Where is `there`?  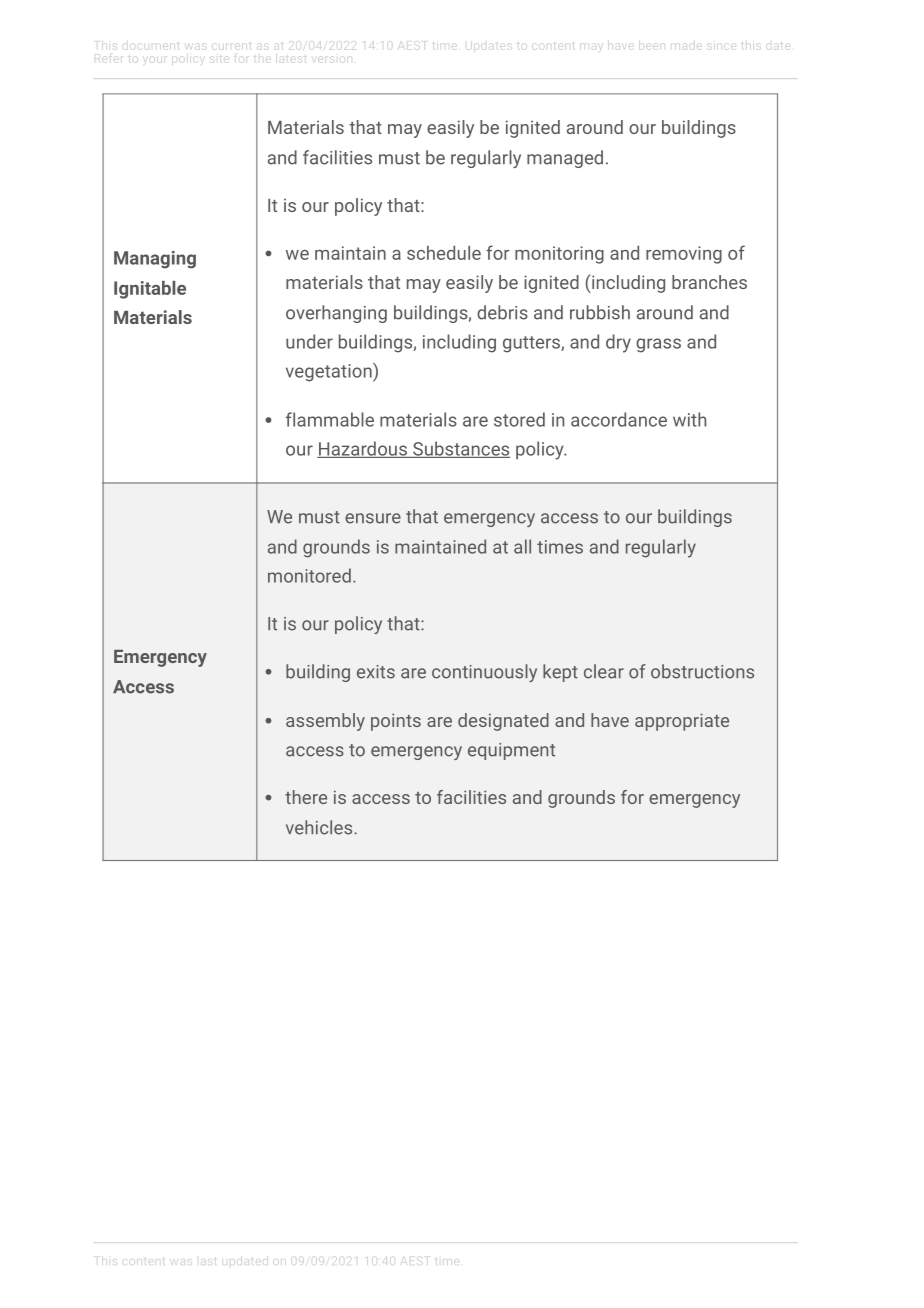
there is located at coordinates (306, 797).
